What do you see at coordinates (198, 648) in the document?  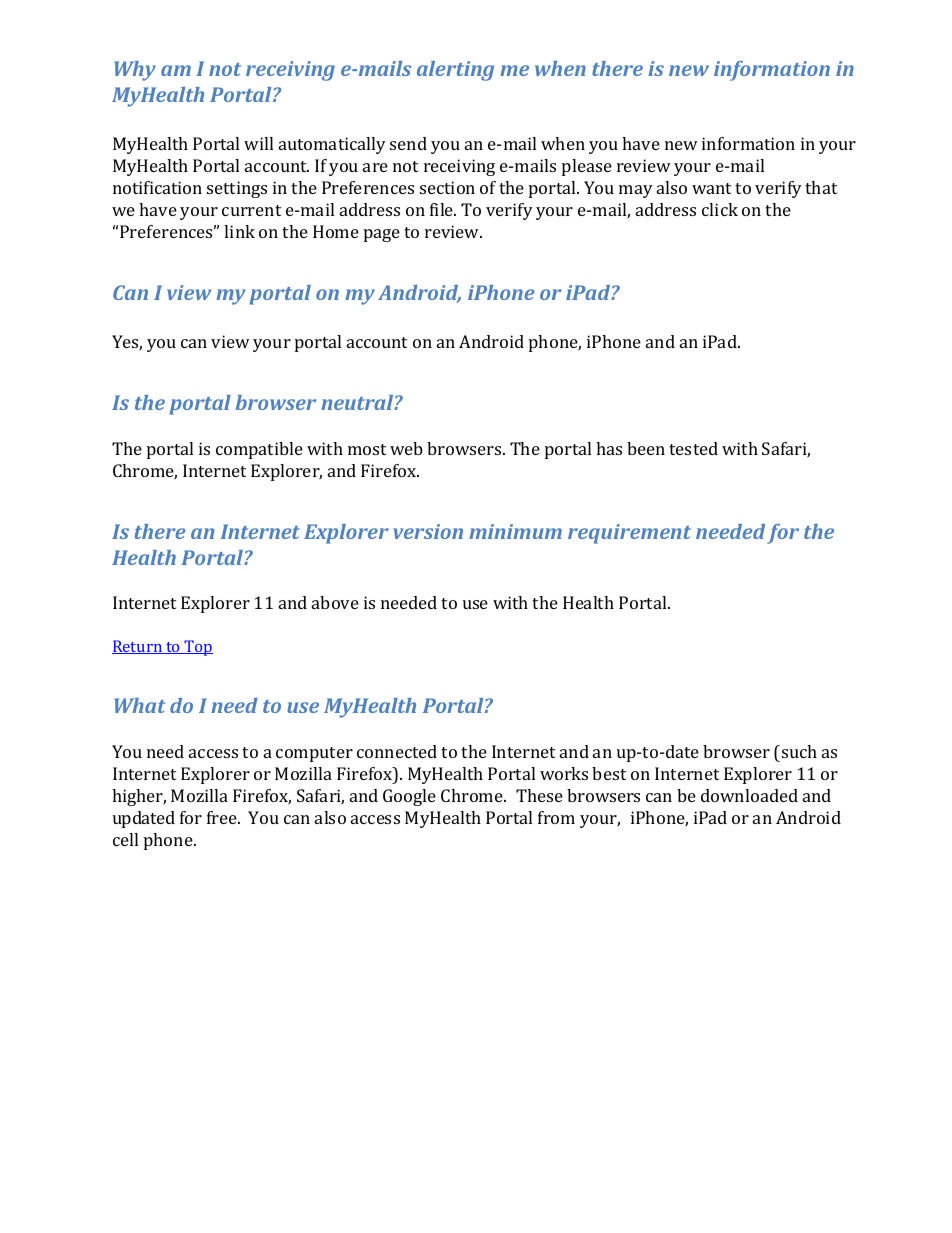 I see `Top` at bounding box center [198, 648].
